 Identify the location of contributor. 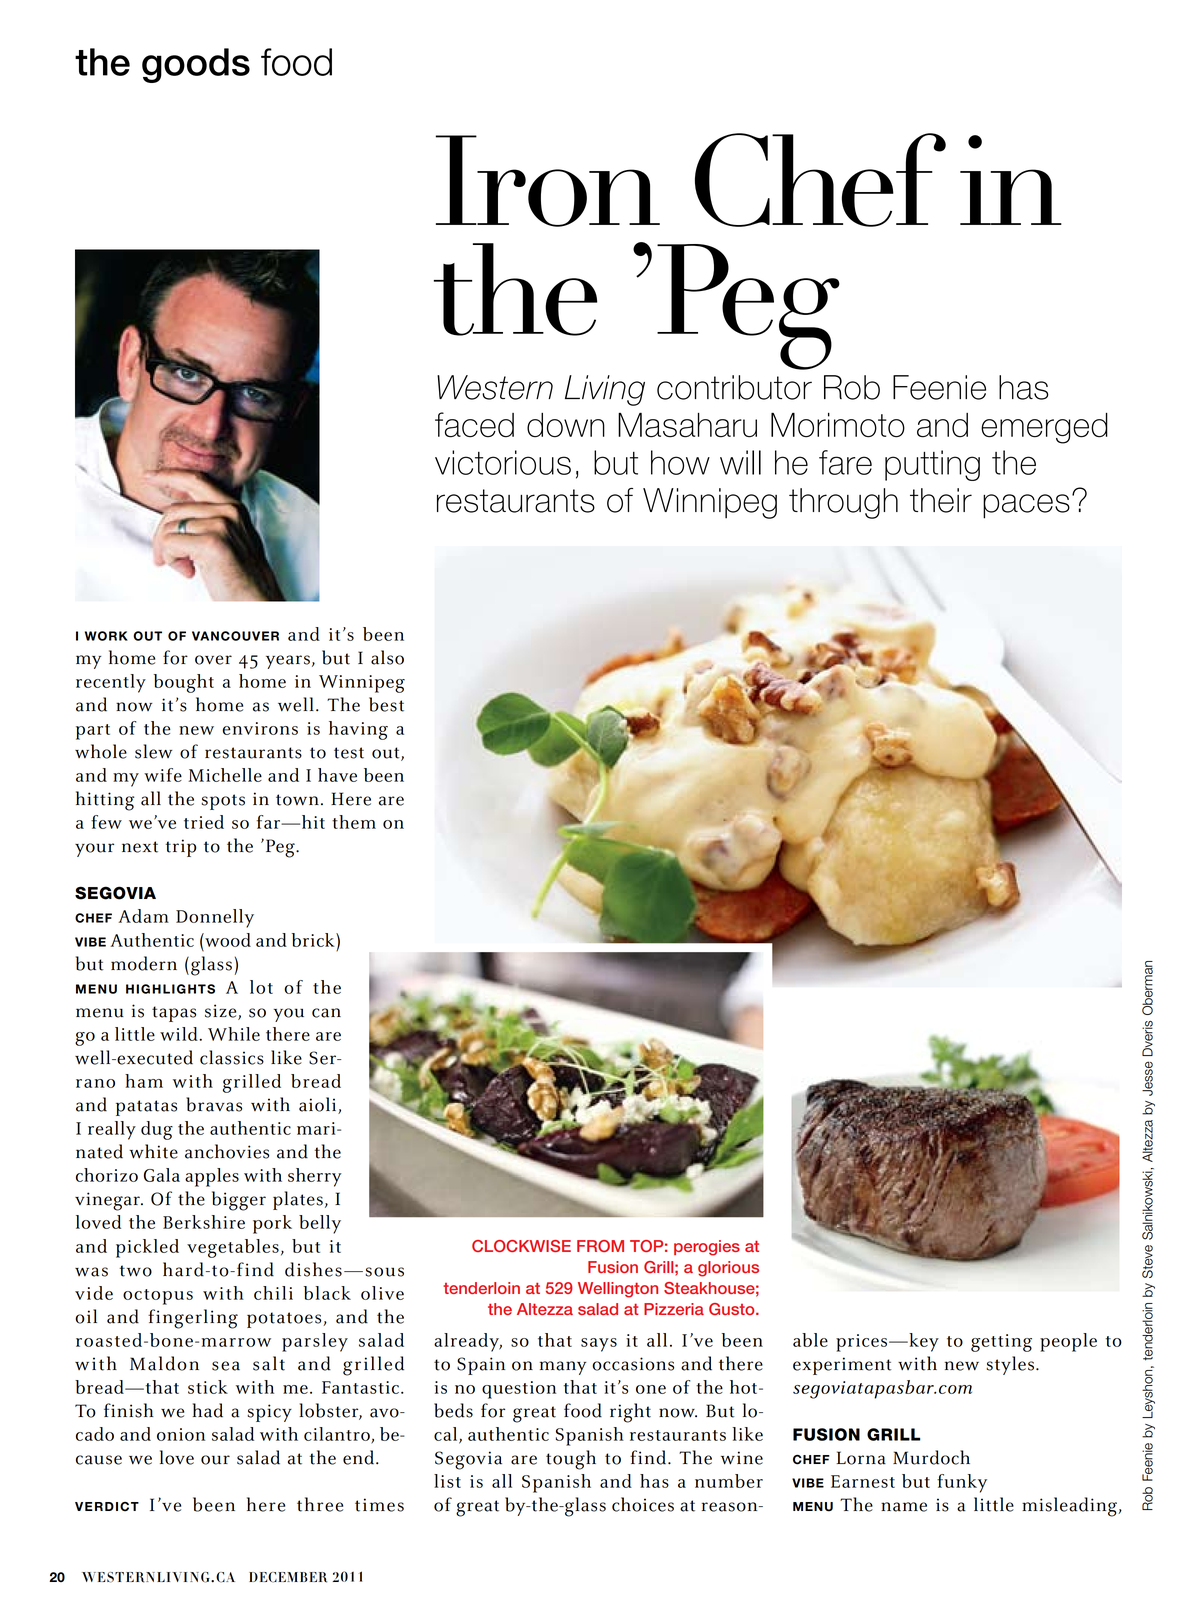
(734, 387).
